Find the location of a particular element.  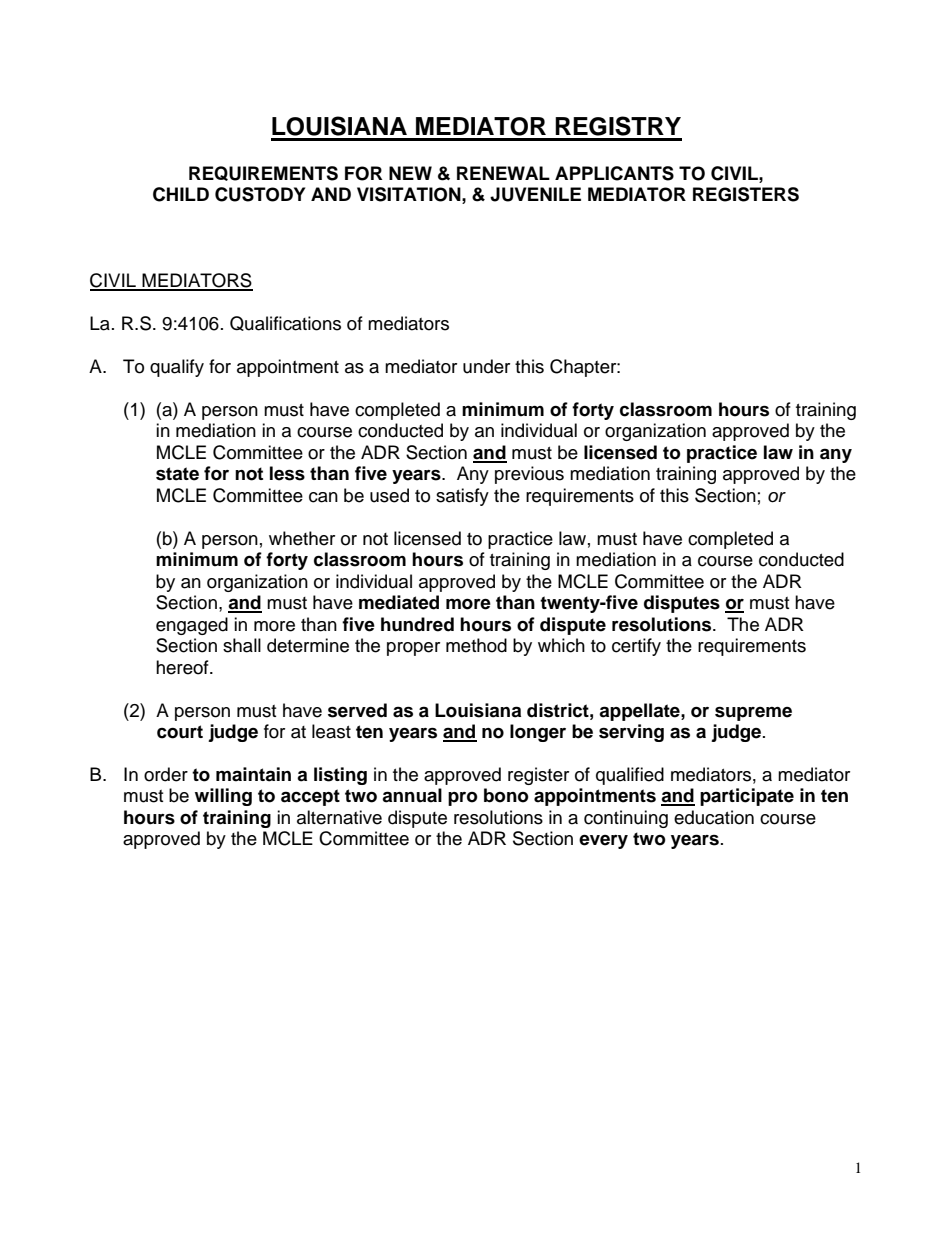

under is located at coordinates (486, 366).
